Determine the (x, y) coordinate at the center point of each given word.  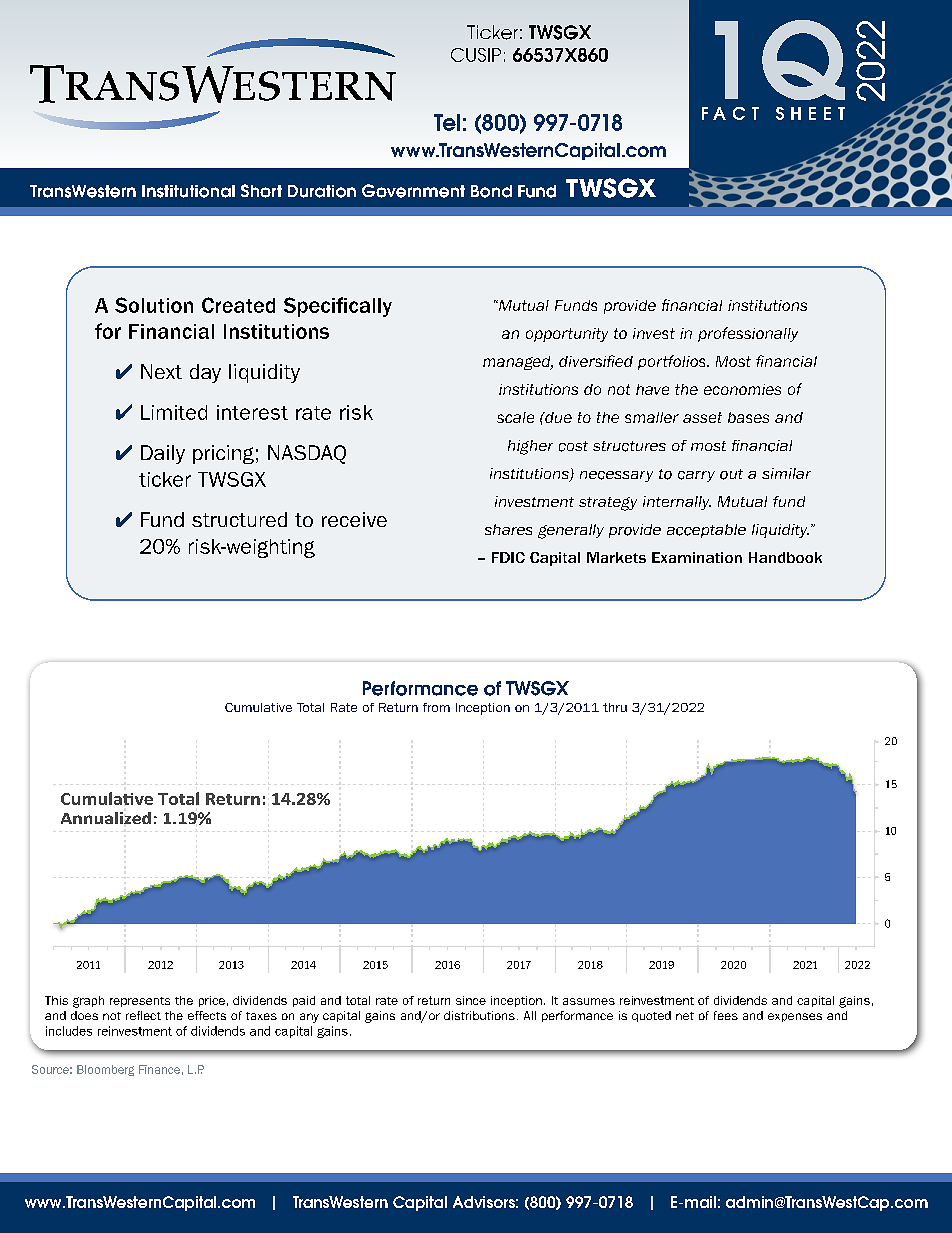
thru (615, 707)
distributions (479, 1015)
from (436, 707)
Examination (697, 557)
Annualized (106, 818)
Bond (491, 191)
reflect (143, 1015)
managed (518, 363)
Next (161, 371)
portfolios (673, 362)
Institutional (188, 191)
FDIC (508, 557)
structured (239, 519)
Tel (447, 122)
